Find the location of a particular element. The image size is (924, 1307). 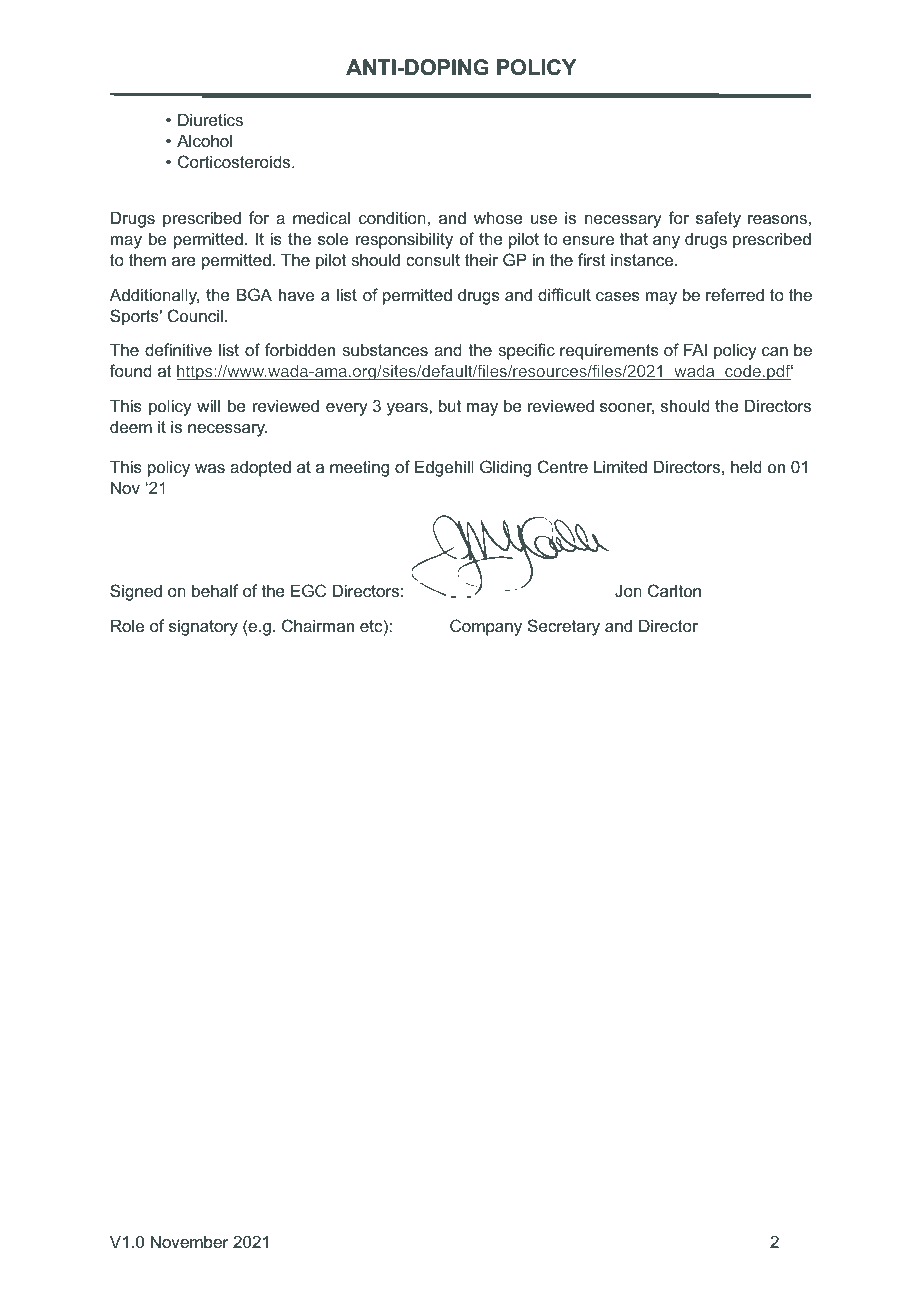

safety is located at coordinates (718, 219).
